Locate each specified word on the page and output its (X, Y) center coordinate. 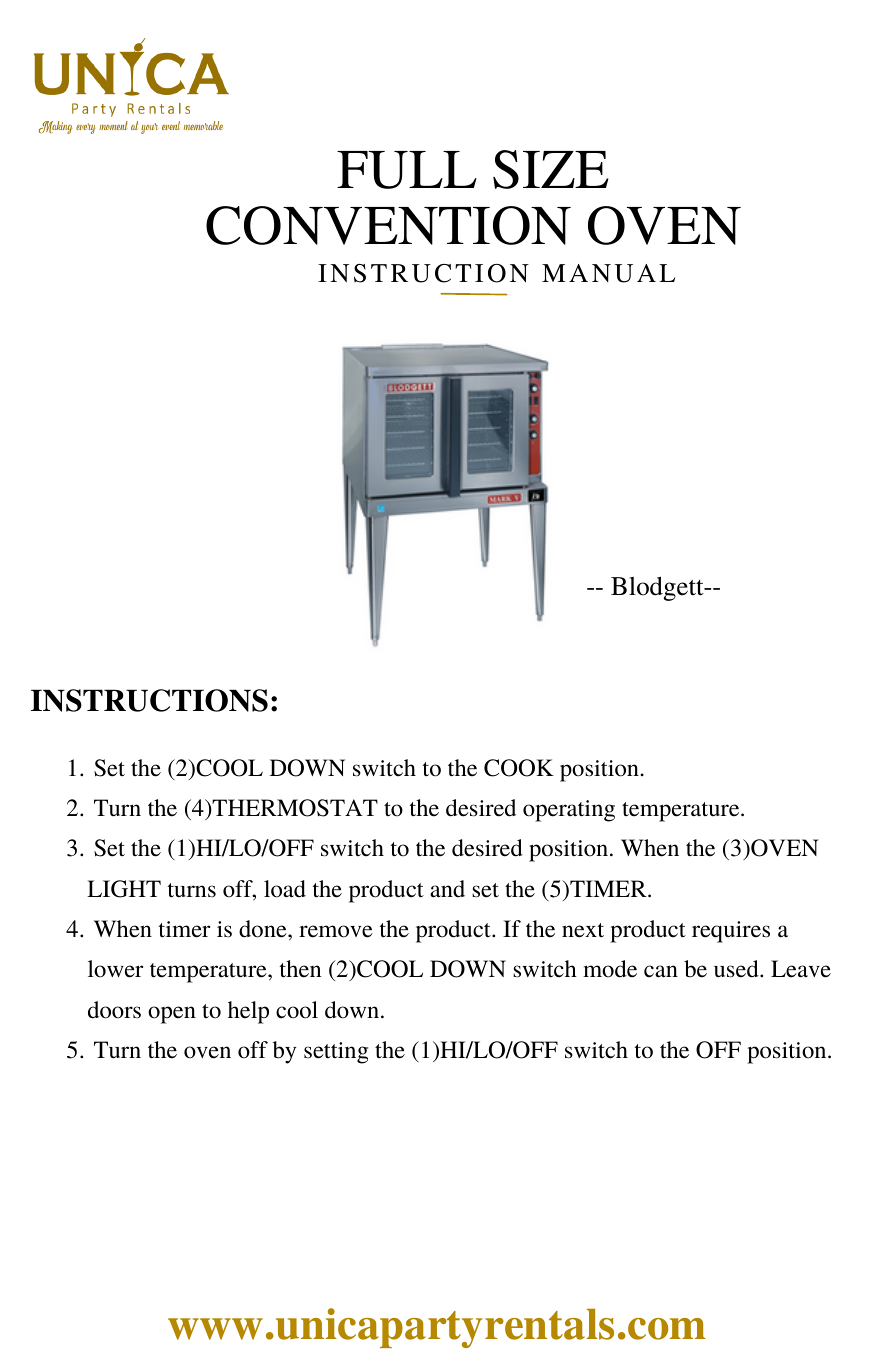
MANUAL (608, 273)
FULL (407, 170)
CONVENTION (388, 225)
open (172, 1015)
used (737, 969)
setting (336, 1053)
